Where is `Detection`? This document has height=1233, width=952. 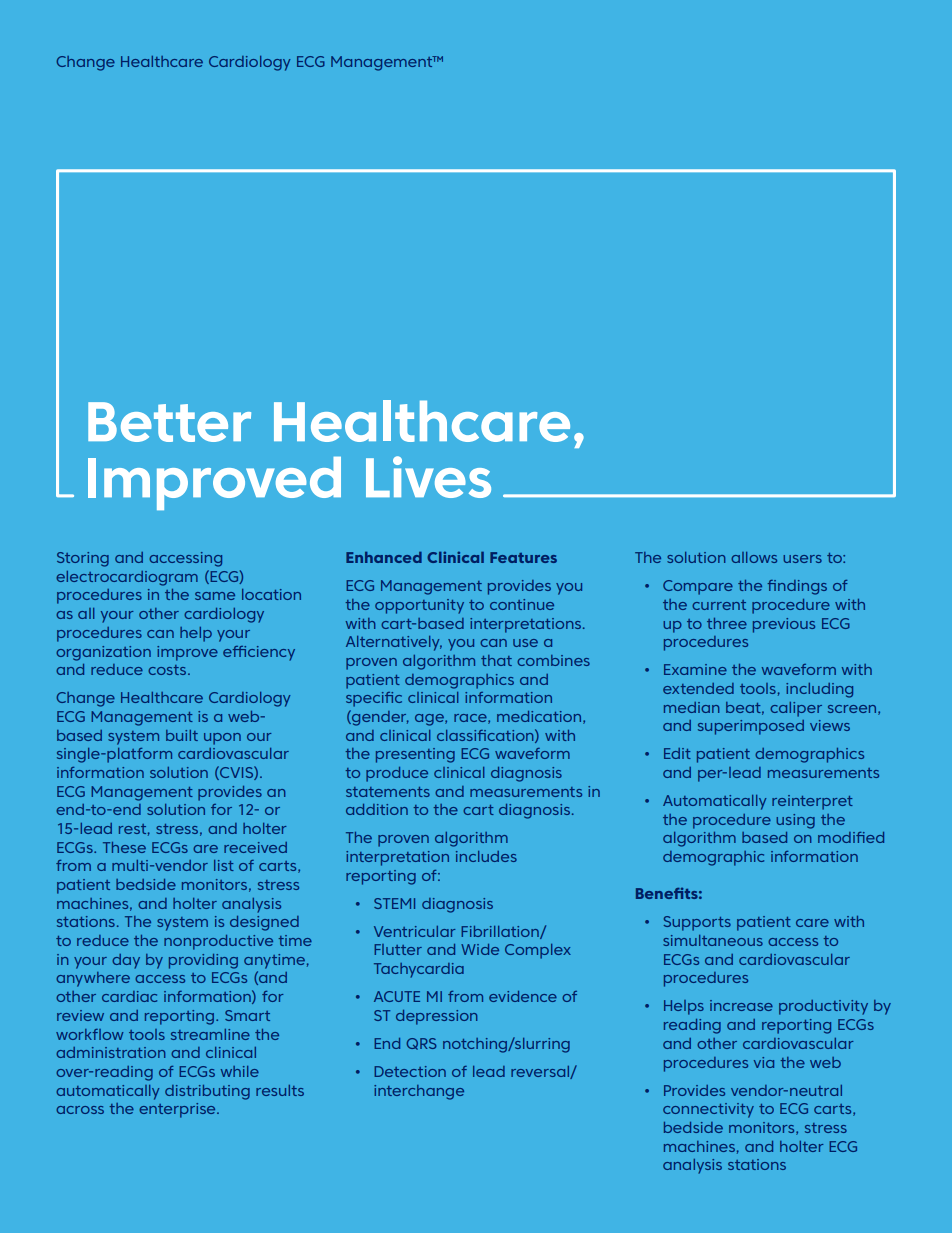
Detection is located at coordinates (410, 1071).
